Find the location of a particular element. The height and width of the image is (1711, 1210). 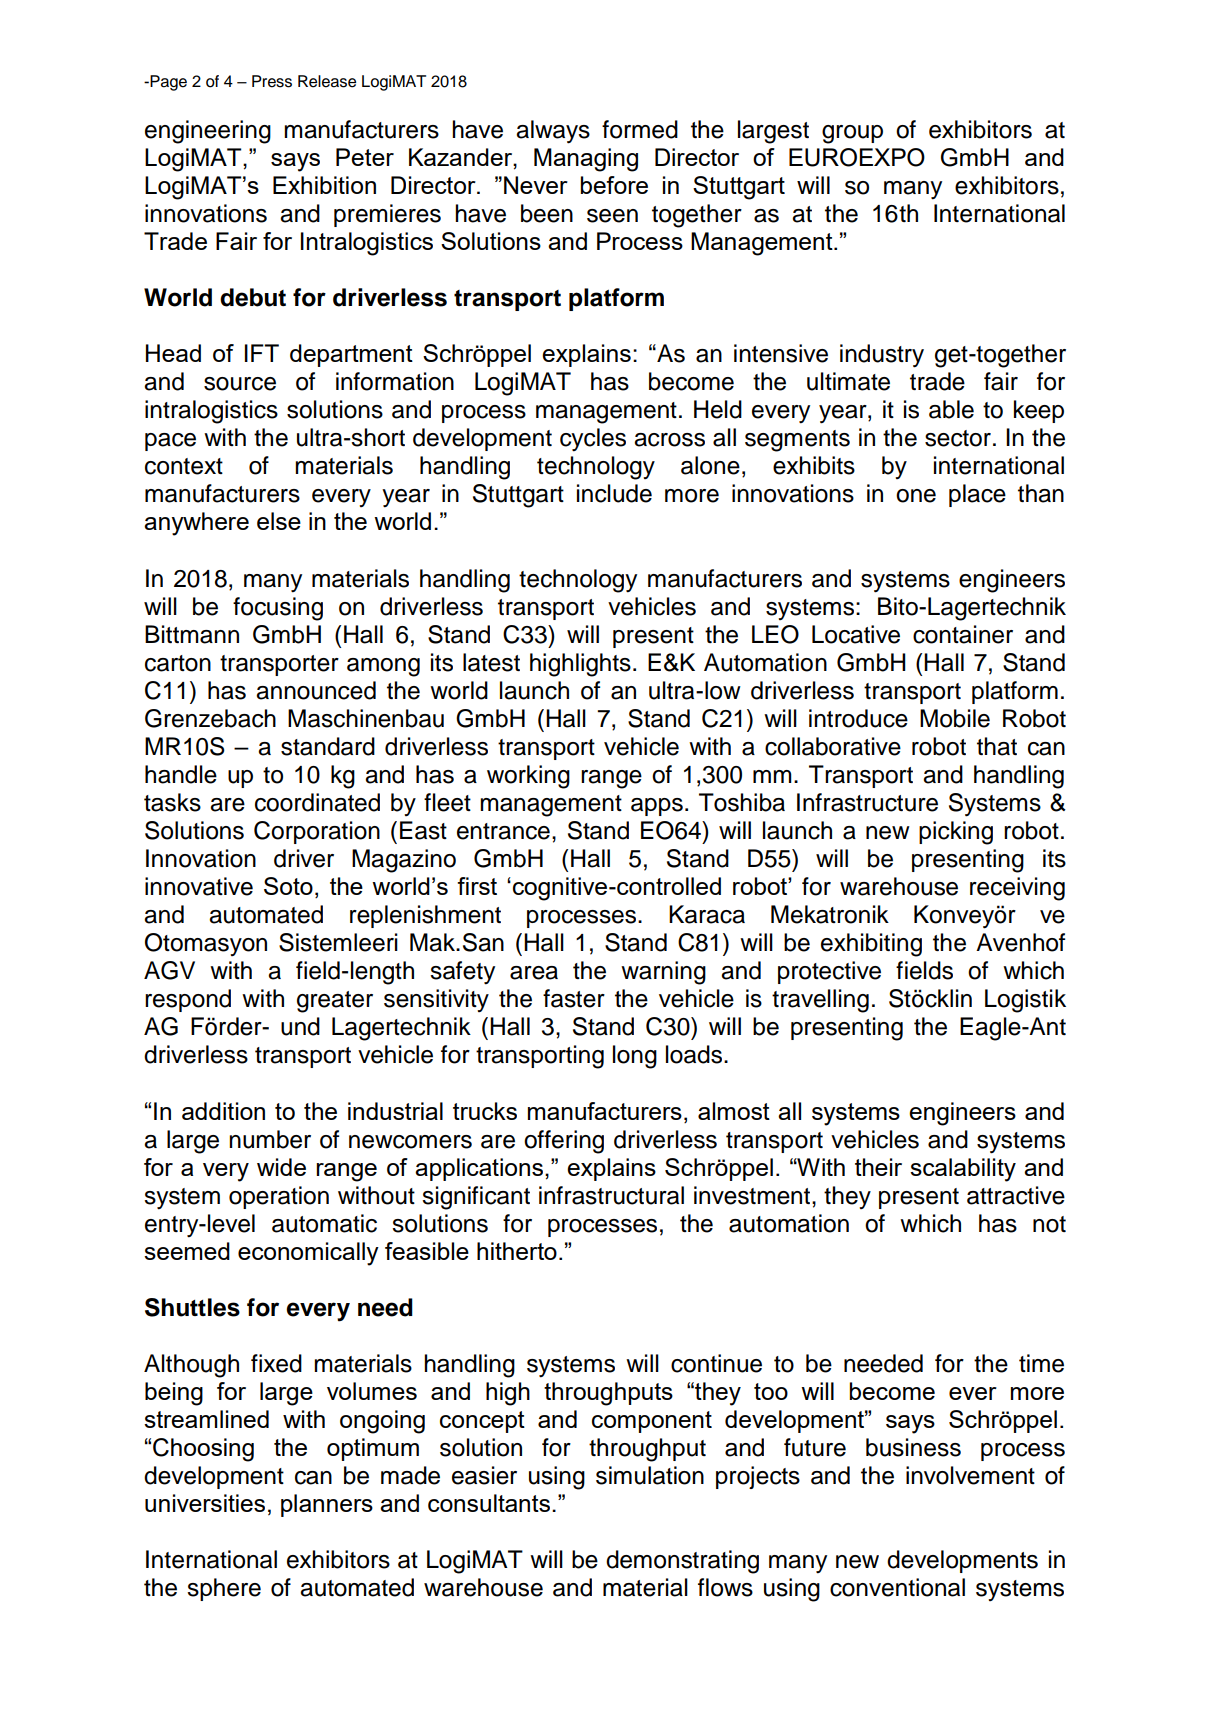

conventional is located at coordinates (897, 1587).
